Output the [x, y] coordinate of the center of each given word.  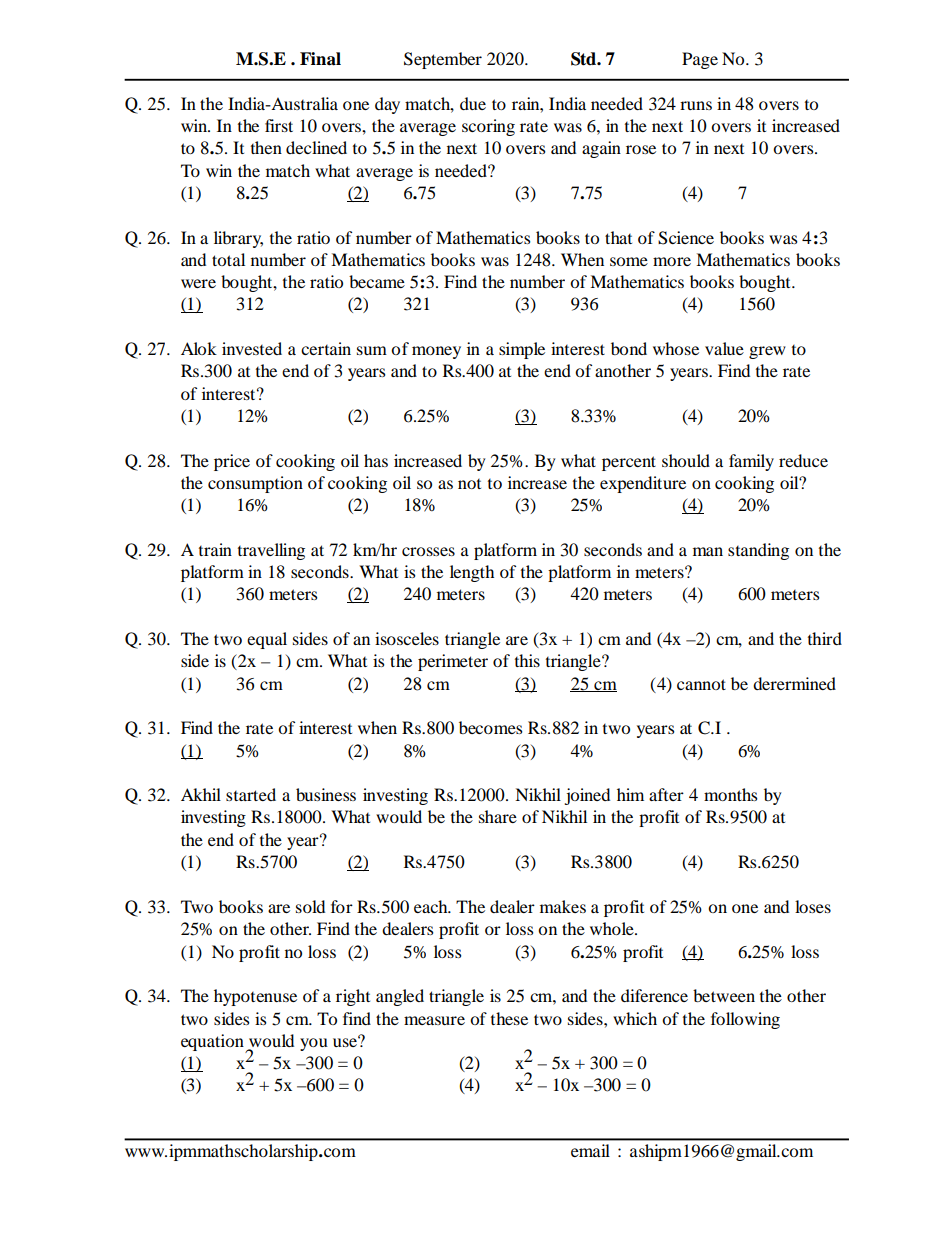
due [473, 103]
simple [522, 350]
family [751, 462]
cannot [701, 684]
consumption [255, 484]
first [279, 125]
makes [563, 906]
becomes [490, 727]
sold [310, 906]
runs [696, 105]
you [314, 1044]
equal [267, 640]
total [228, 259]
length [472, 573]
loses [813, 906]
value [724, 348]
